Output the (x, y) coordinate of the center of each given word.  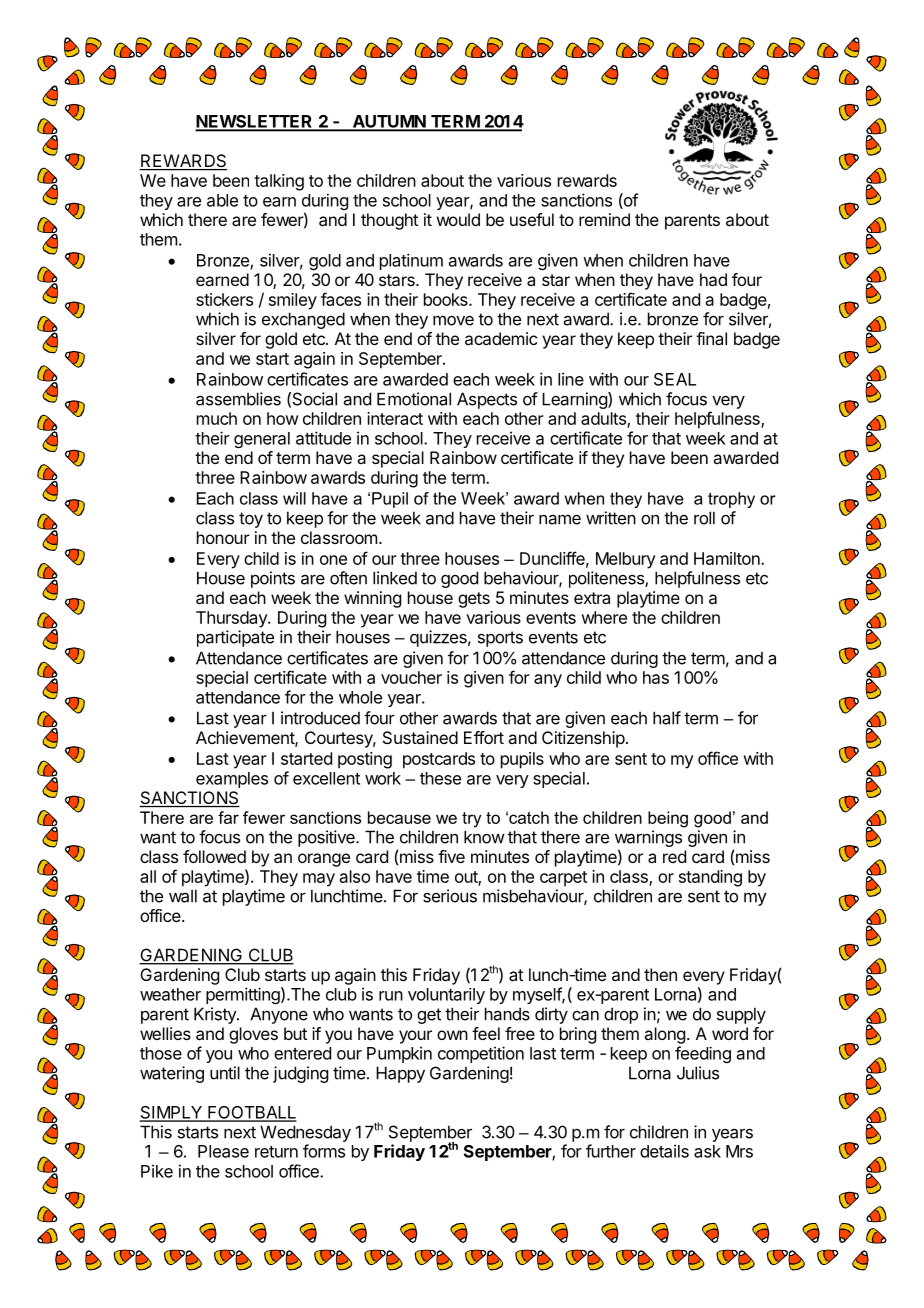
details (664, 1151)
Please (223, 1151)
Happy (400, 1074)
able (222, 200)
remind (604, 219)
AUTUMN (388, 122)
